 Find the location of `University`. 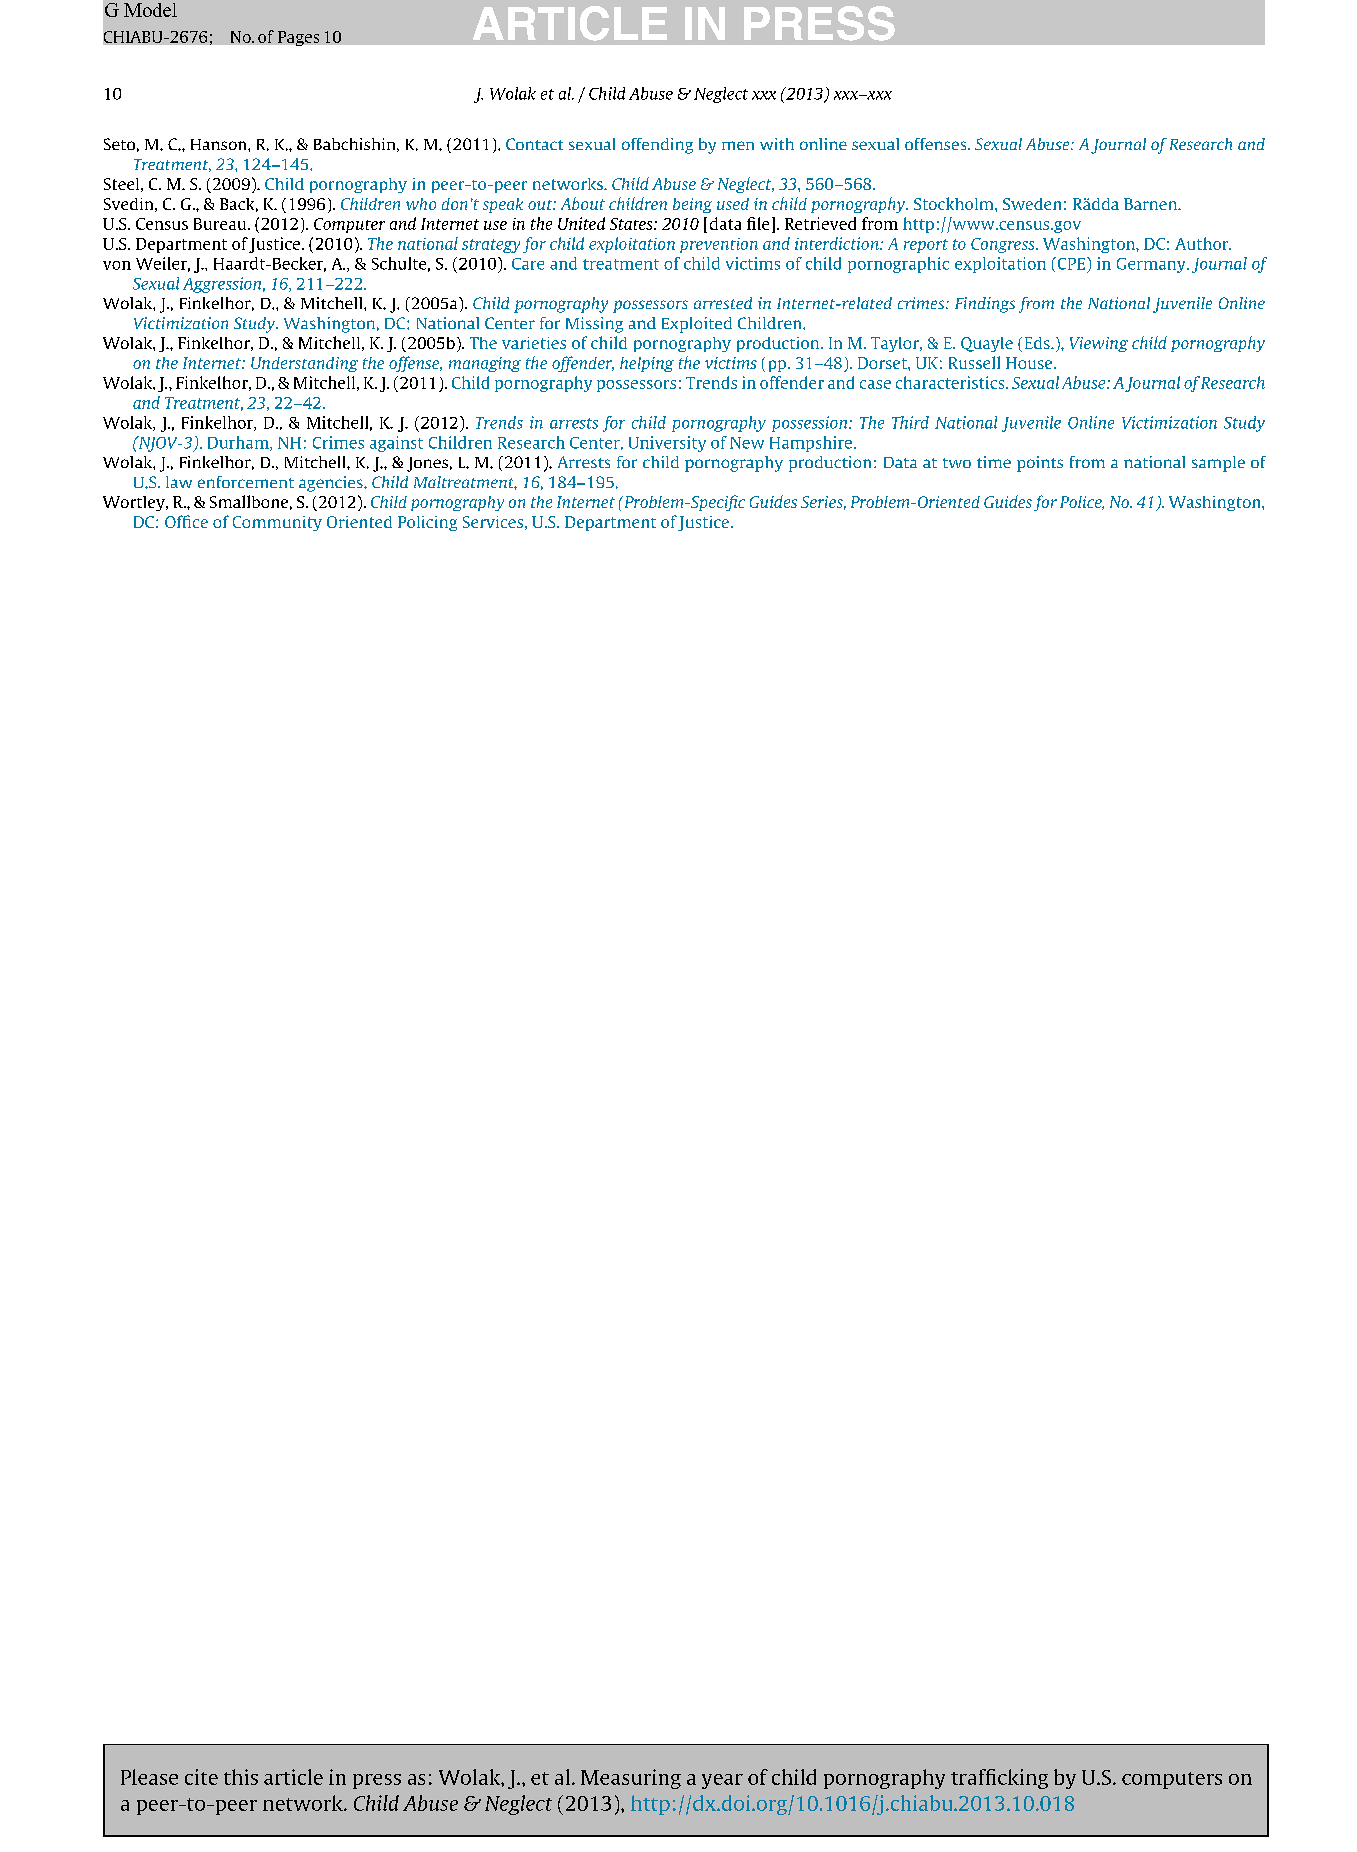

University is located at coordinates (667, 444).
